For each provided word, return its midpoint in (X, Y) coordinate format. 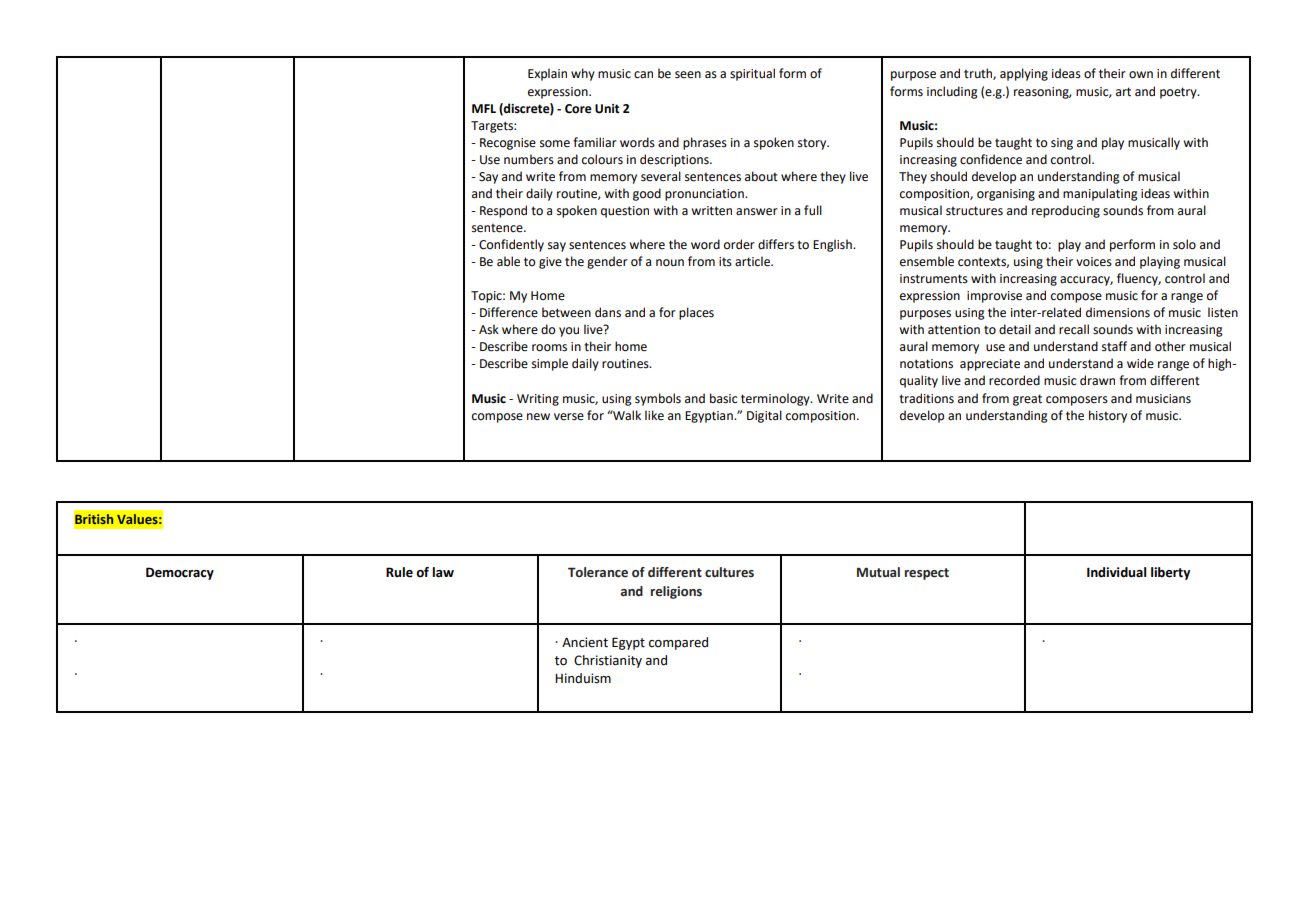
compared (678, 643)
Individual (1116, 572)
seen (688, 75)
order (739, 244)
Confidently (511, 245)
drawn (1097, 380)
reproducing (1066, 211)
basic (723, 398)
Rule (399, 572)
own (1141, 75)
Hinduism (583, 678)
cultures (729, 572)
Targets (493, 127)
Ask (489, 329)
